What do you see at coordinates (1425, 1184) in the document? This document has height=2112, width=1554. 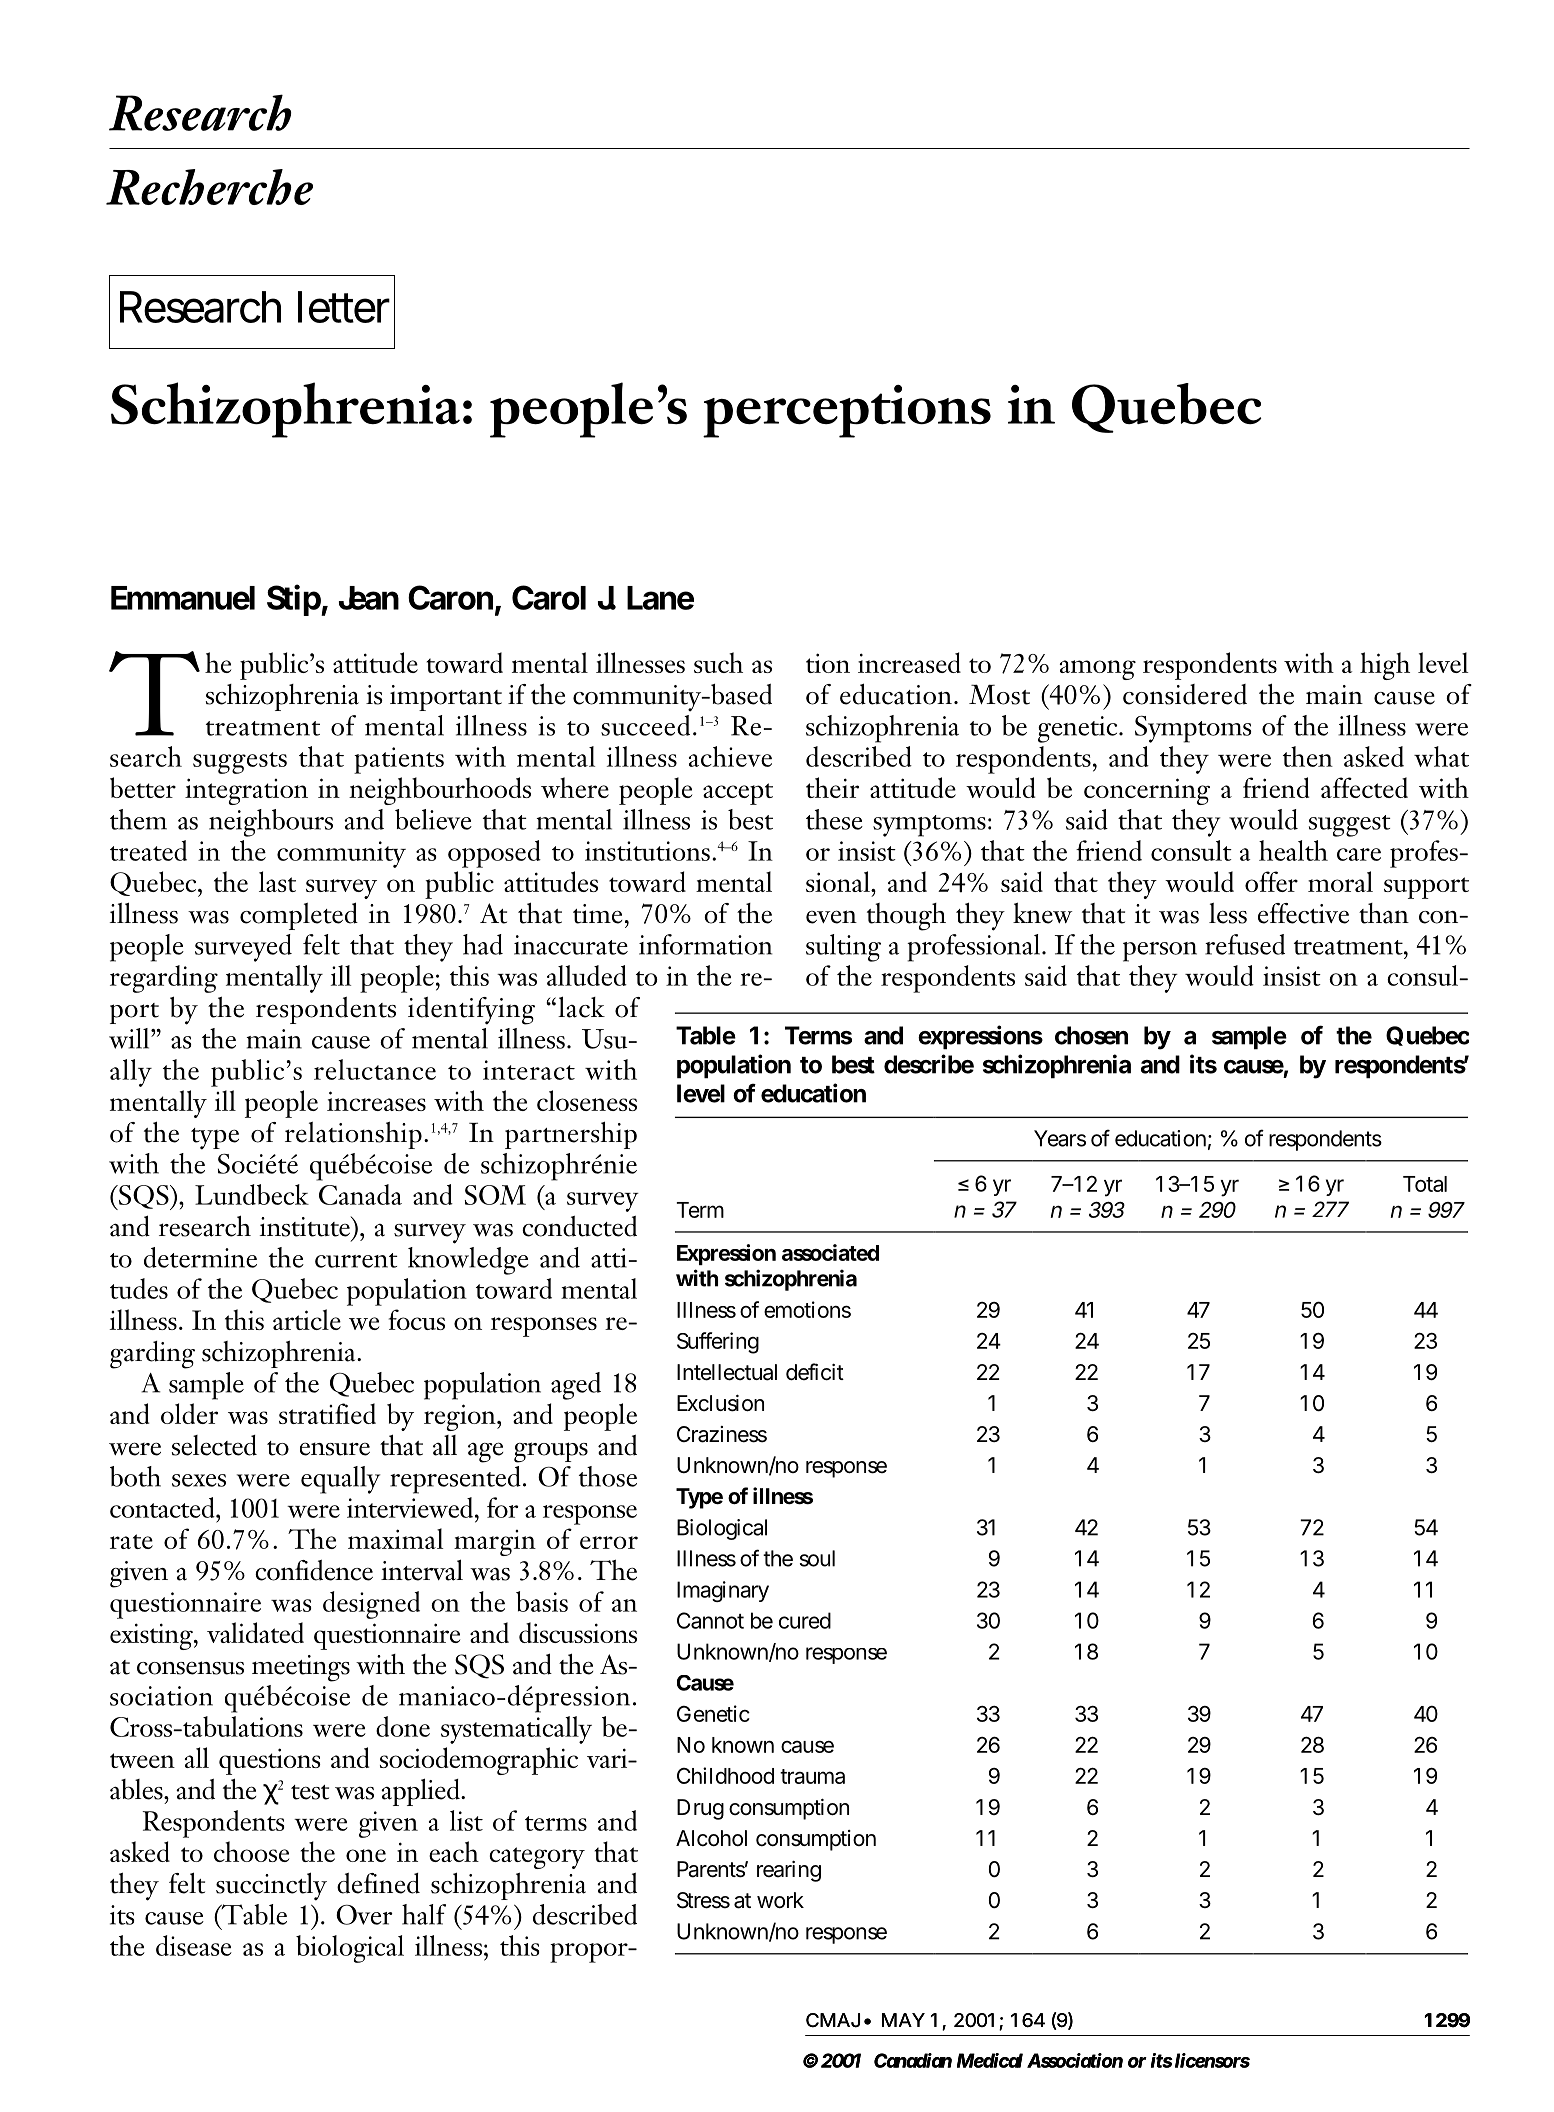 I see `Total` at bounding box center [1425, 1184].
